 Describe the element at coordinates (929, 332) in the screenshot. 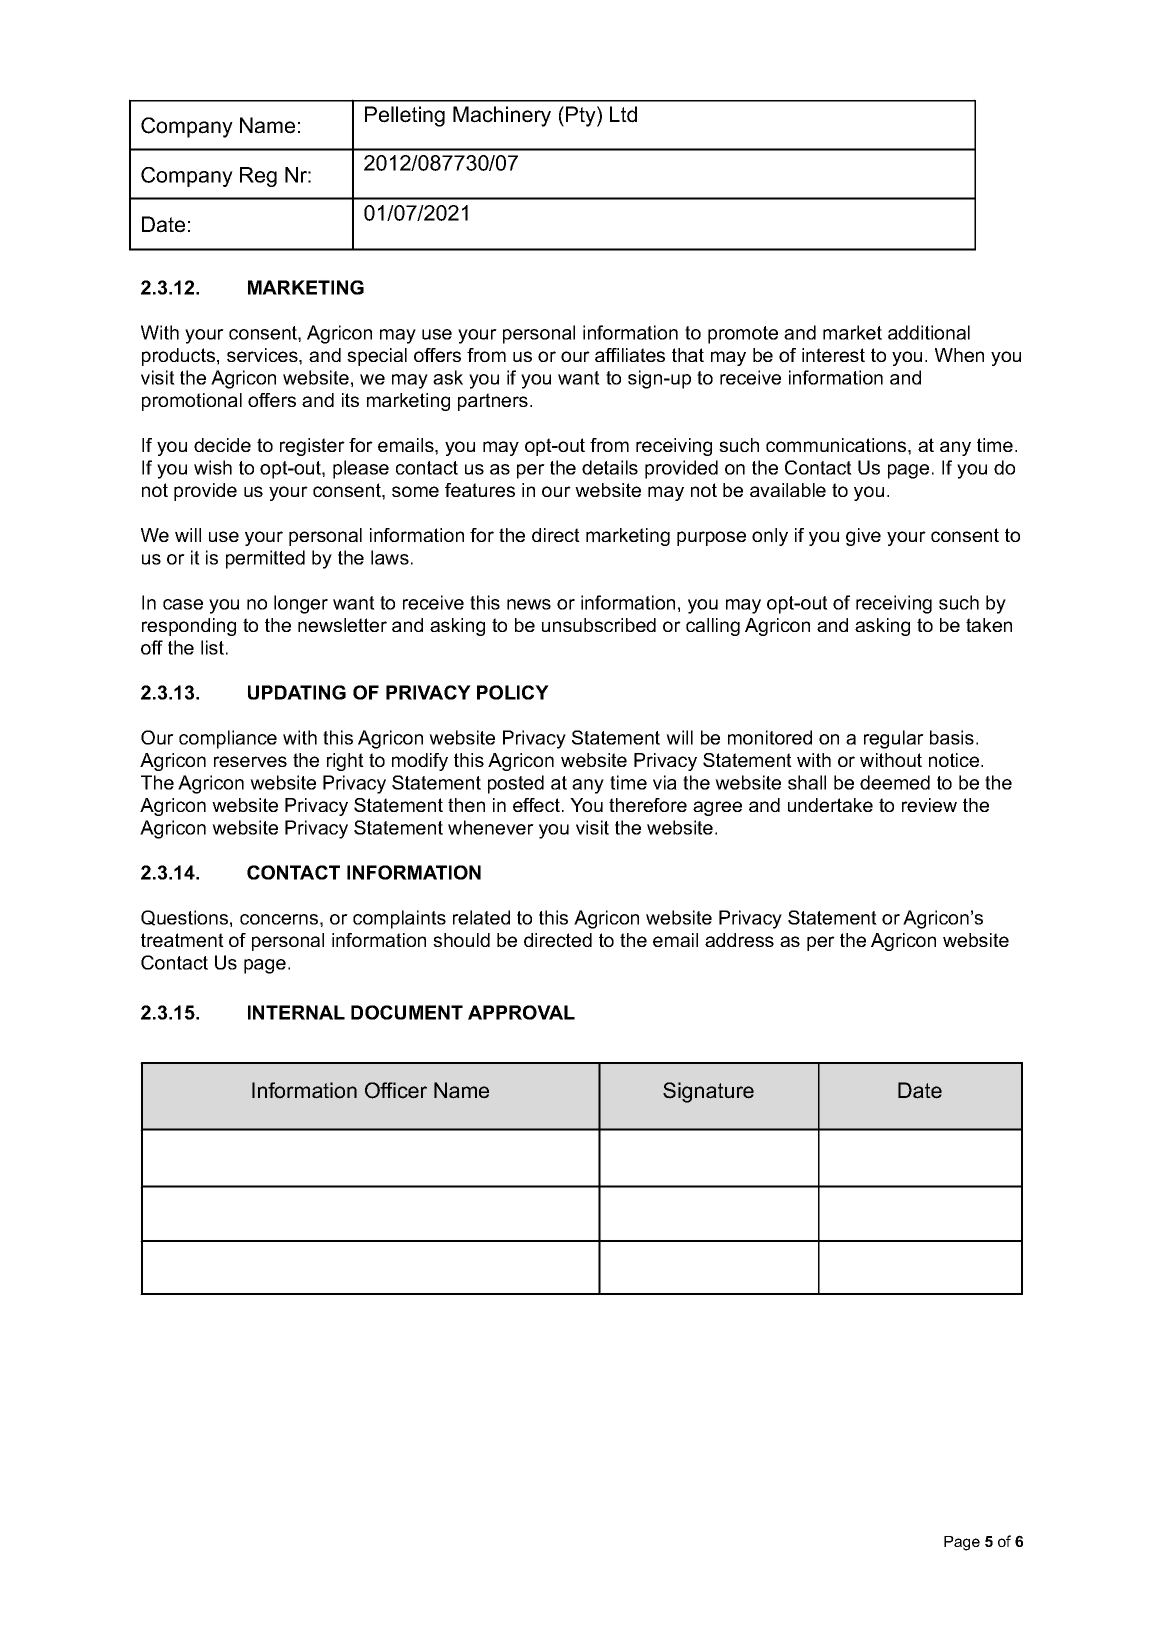

I see `additional` at that location.
